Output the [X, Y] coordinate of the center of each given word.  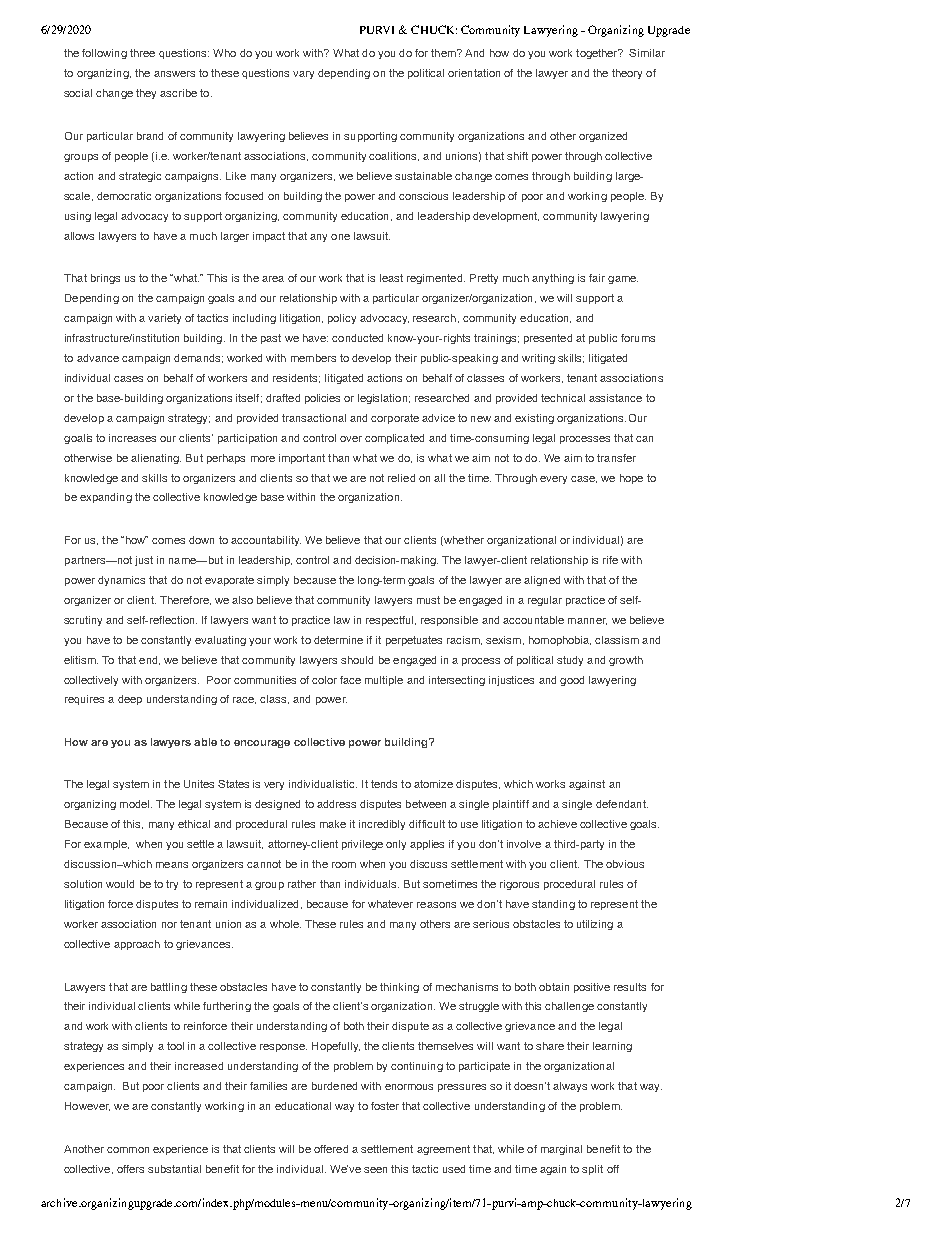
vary [303, 75]
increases [132, 438]
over [351, 439]
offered [331, 1149]
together [598, 54]
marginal [561, 1150]
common [128, 1150]
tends [384, 784]
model [136, 804]
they [146, 94]
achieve [557, 824]
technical [563, 398]
